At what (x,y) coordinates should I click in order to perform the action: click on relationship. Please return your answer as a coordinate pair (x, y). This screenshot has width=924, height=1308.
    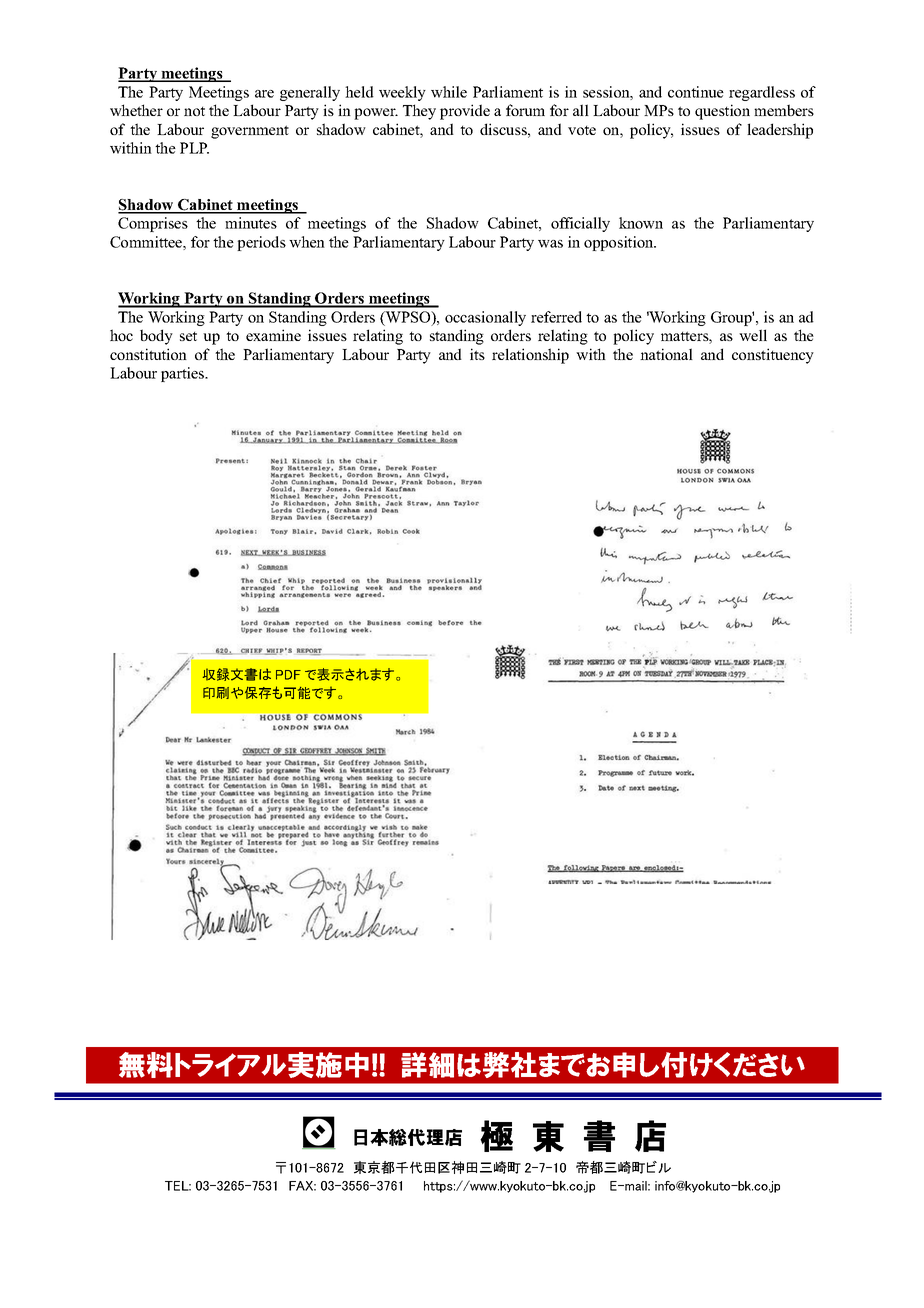
    Looking at the image, I should click on (530, 356).
